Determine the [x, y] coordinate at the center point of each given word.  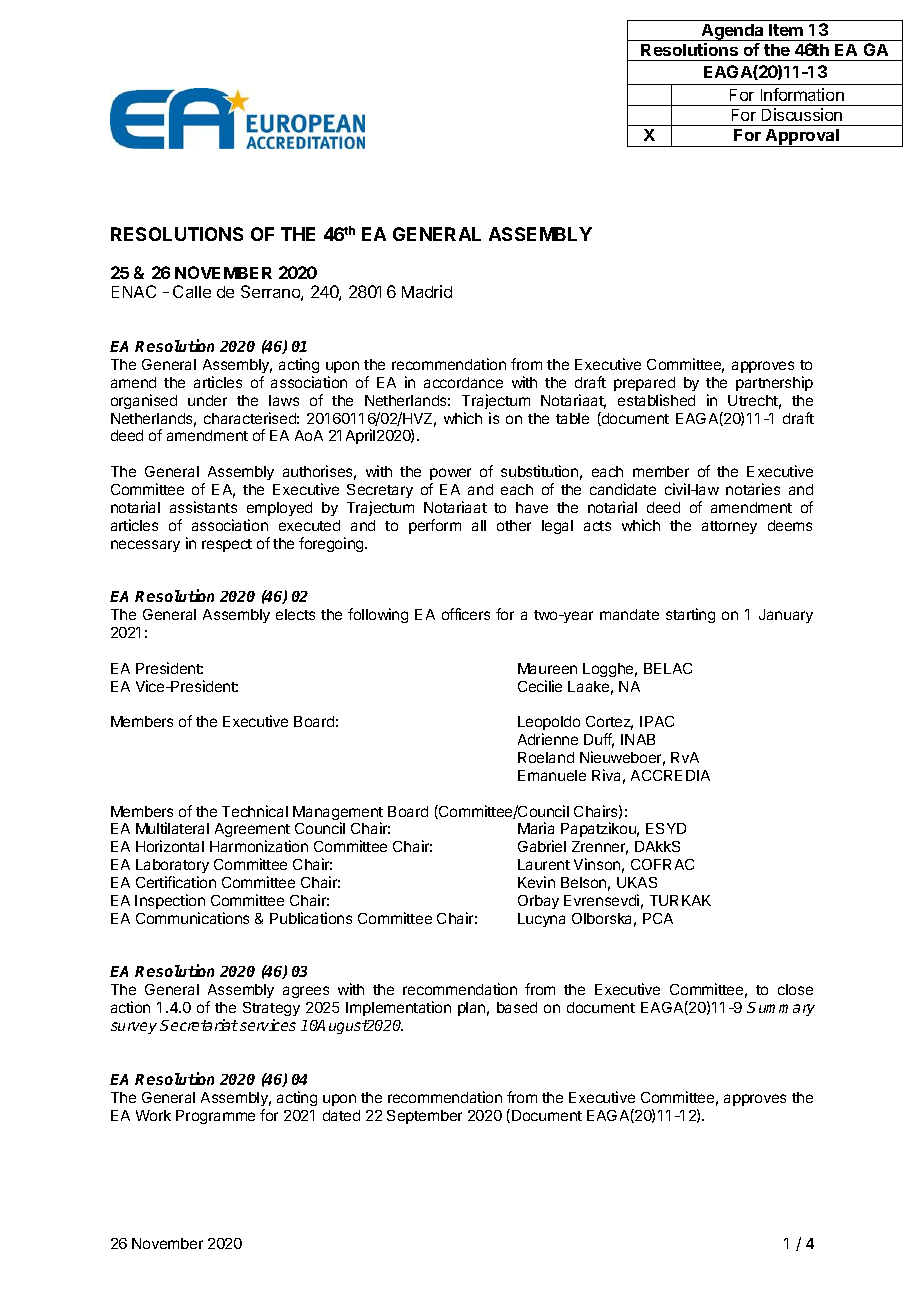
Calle [192, 291]
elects [295, 614]
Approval [802, 138]
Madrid [427, 291]
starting [690, 615]
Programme [215, 1117]
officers [466, 614]
